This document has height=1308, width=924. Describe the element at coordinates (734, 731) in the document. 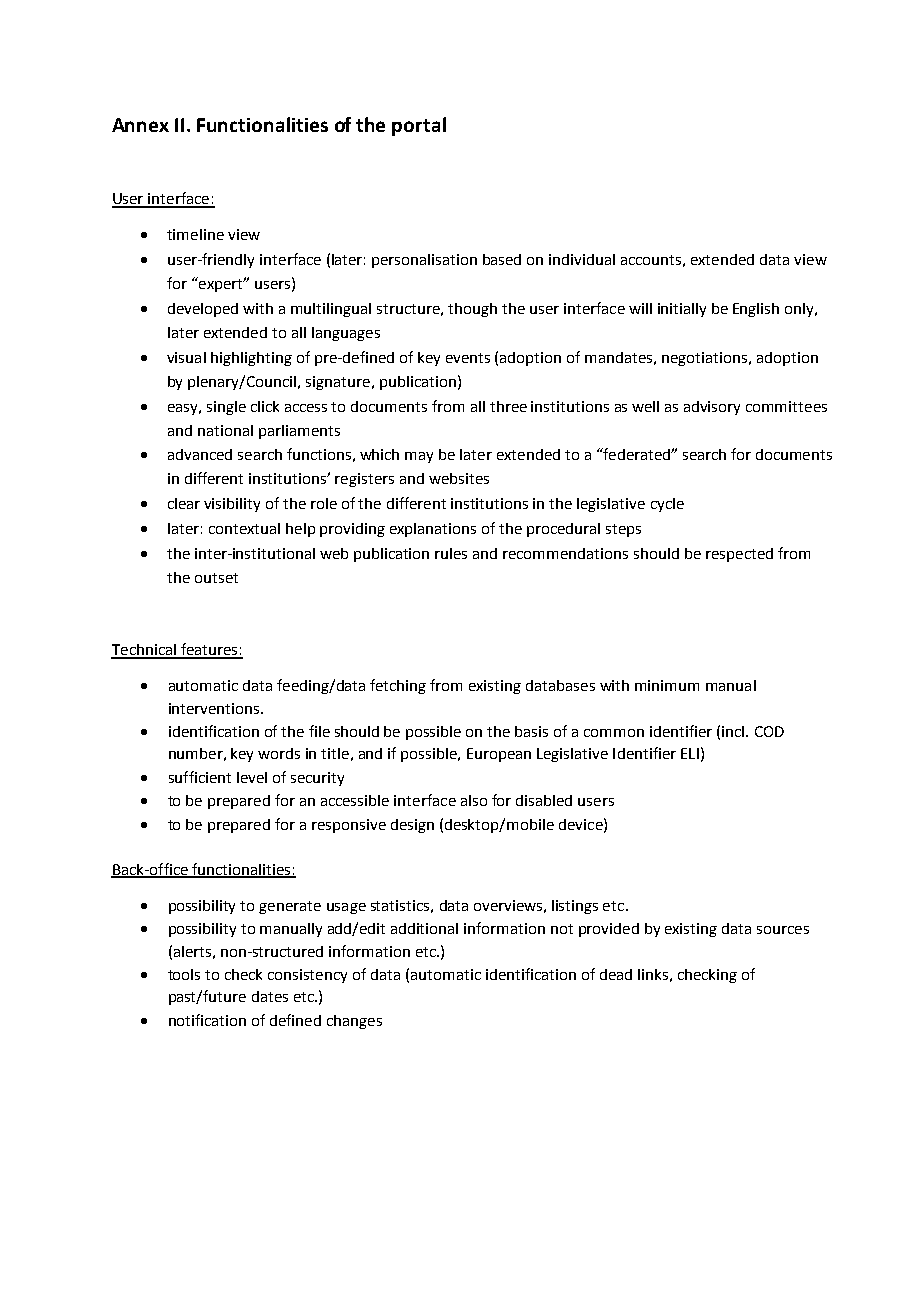

I see `incl` at that location.
